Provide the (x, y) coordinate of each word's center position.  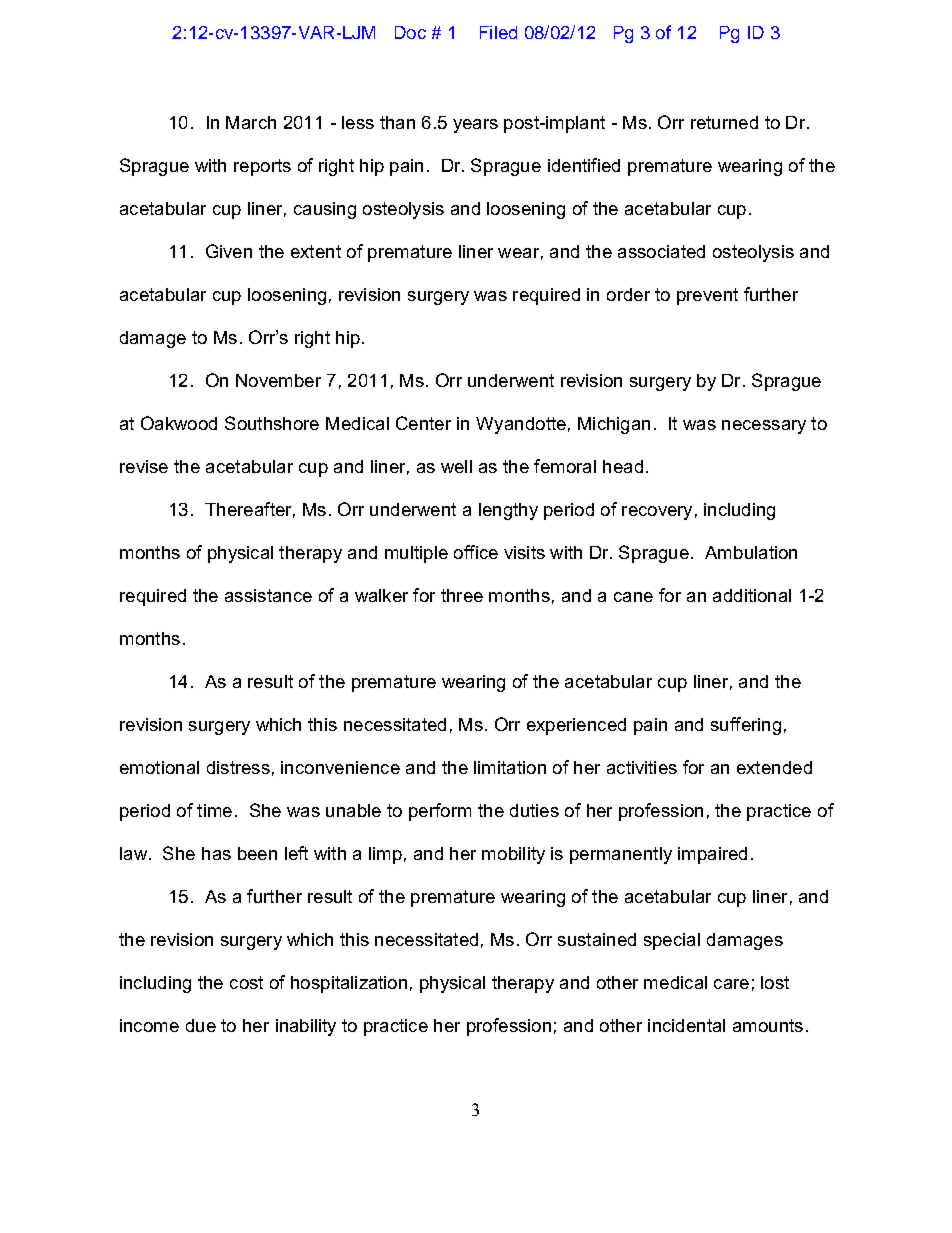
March (251, 122)
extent (316, 251)
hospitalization (349, 984)
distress (238, 767)
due (201, 1025)
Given (229, 251)
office (476, 552)
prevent (707, 296)
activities (642, 767)
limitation (510, 767)
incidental (686, 1025)
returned (724, 122)
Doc (410, 32)
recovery (657, 513)
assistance (268, 595)
